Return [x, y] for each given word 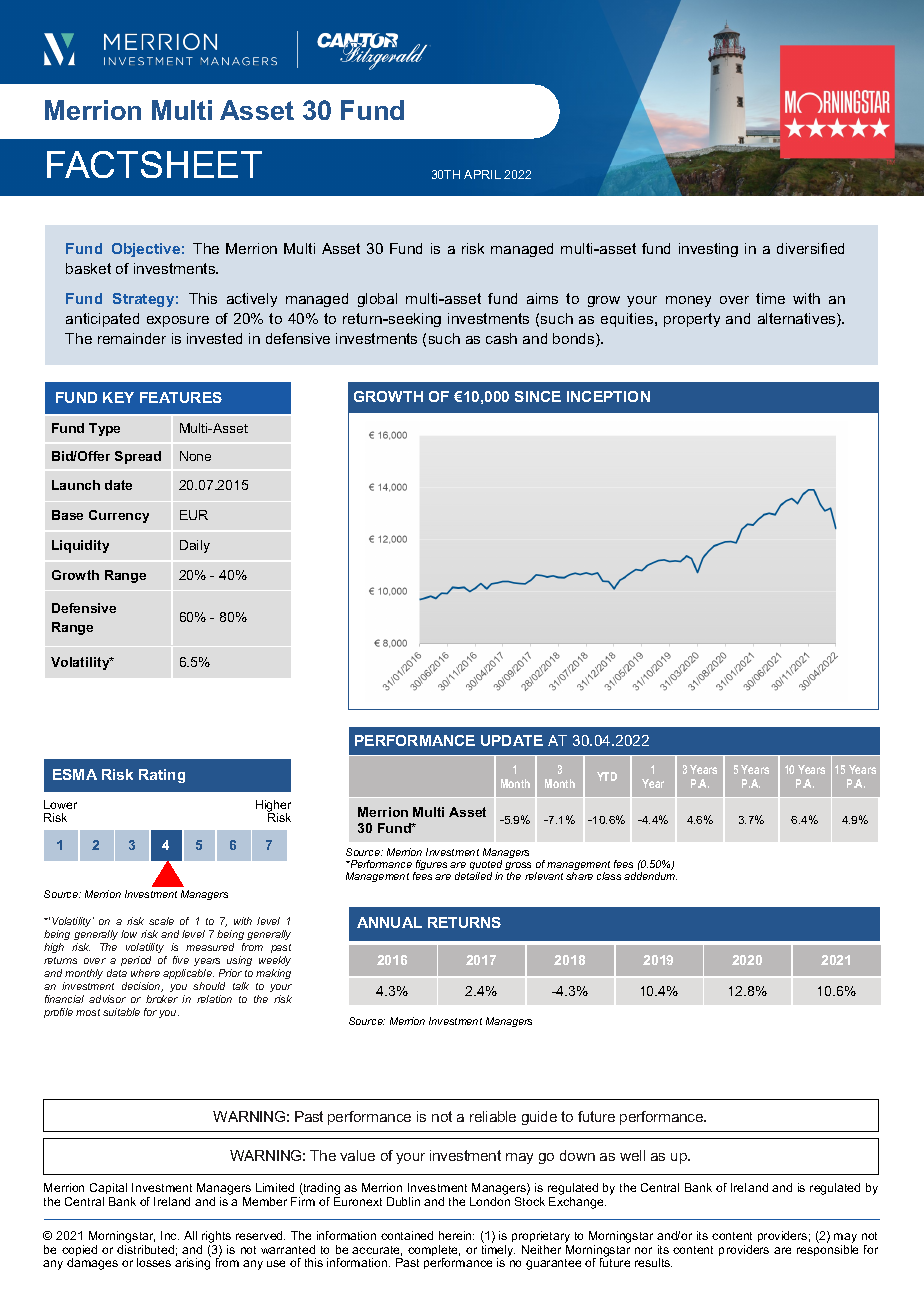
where [145, 973]
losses [154, 1262]
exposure [178, 321]
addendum [650, 876]
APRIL [482, 174]
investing [708, 250]
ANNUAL [389, 922]
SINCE [538, 396]
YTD [607, 776]
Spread [138, 457]
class [609, 876]
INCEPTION [608, 396]
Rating [162, 776]
